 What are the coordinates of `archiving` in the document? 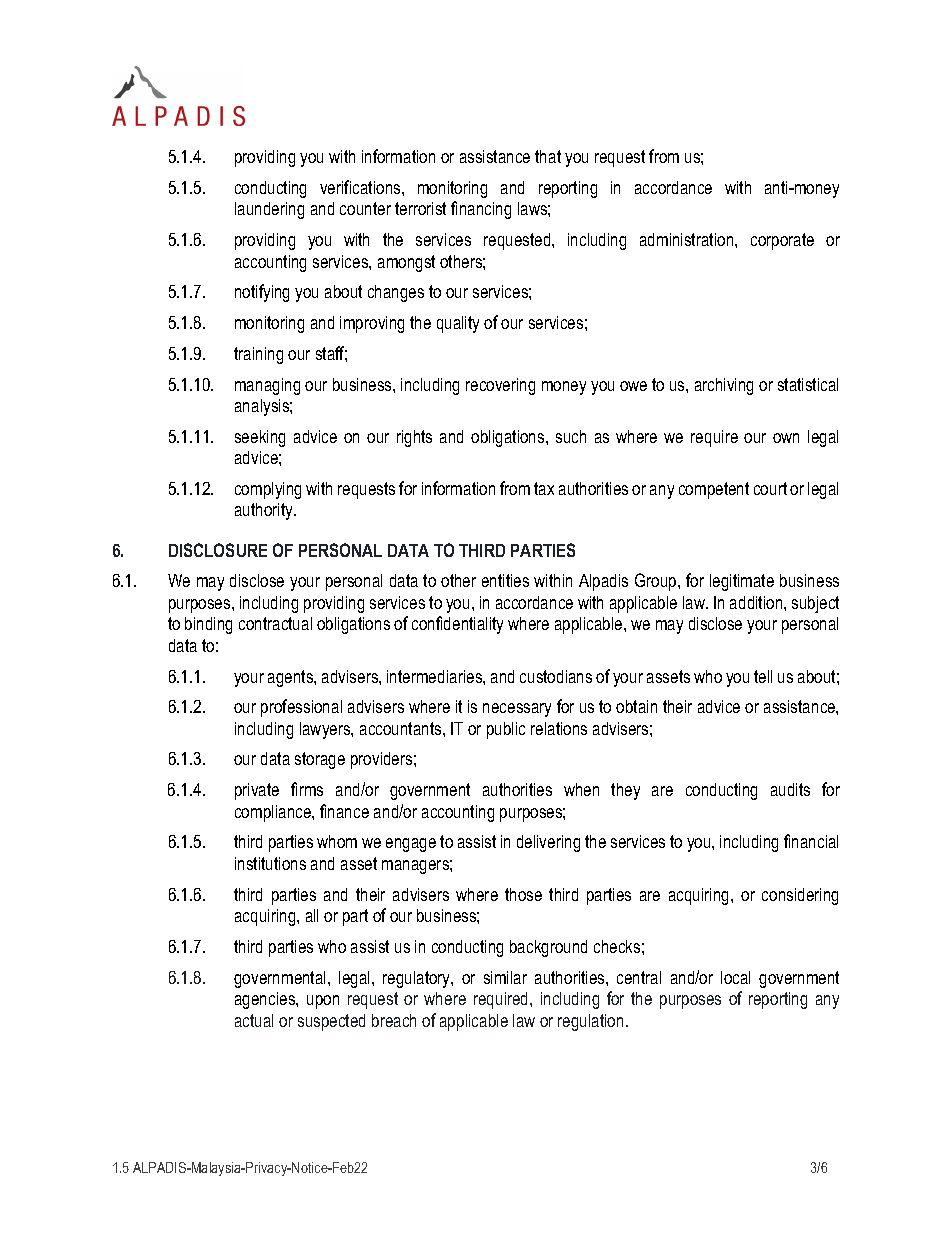 It's located at (724, 386).
